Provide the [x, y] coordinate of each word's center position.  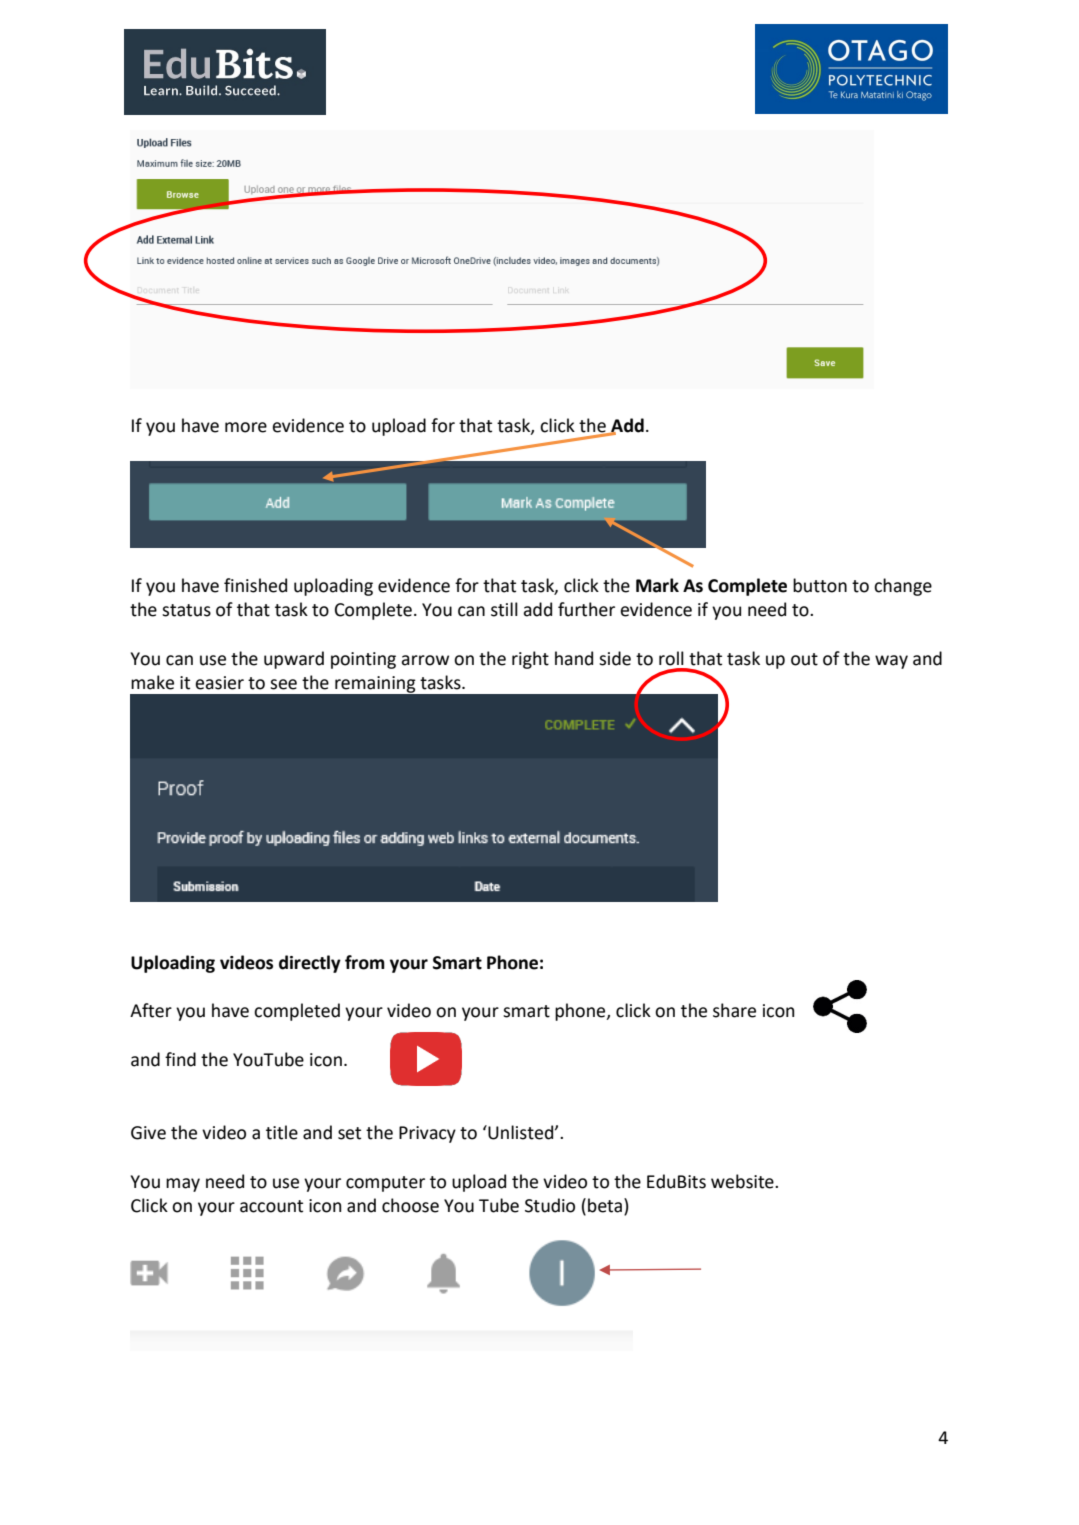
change [903, 587]
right [530, 660]
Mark [657, 585]
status [186, 610]
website [743, 1181]
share [734, 1010]
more [246, 427]
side [615, 658]
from [365, 962]
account [271, 1206]
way [891, 662]
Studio [550, 1205]
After [151, 1010]
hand [574, 658]
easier [219, 683]
